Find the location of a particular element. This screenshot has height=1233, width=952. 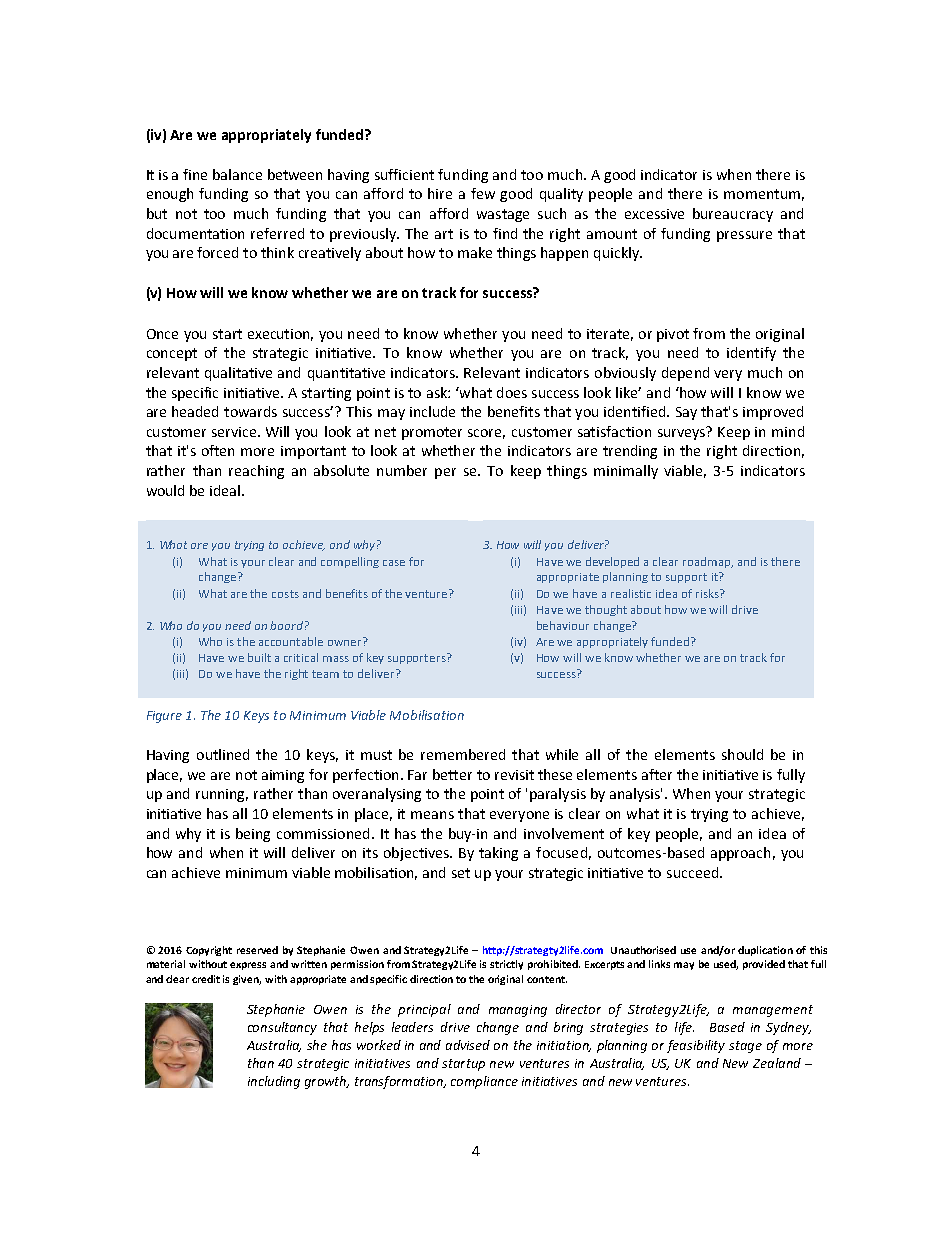

few is located at coordinates (483, 193).
